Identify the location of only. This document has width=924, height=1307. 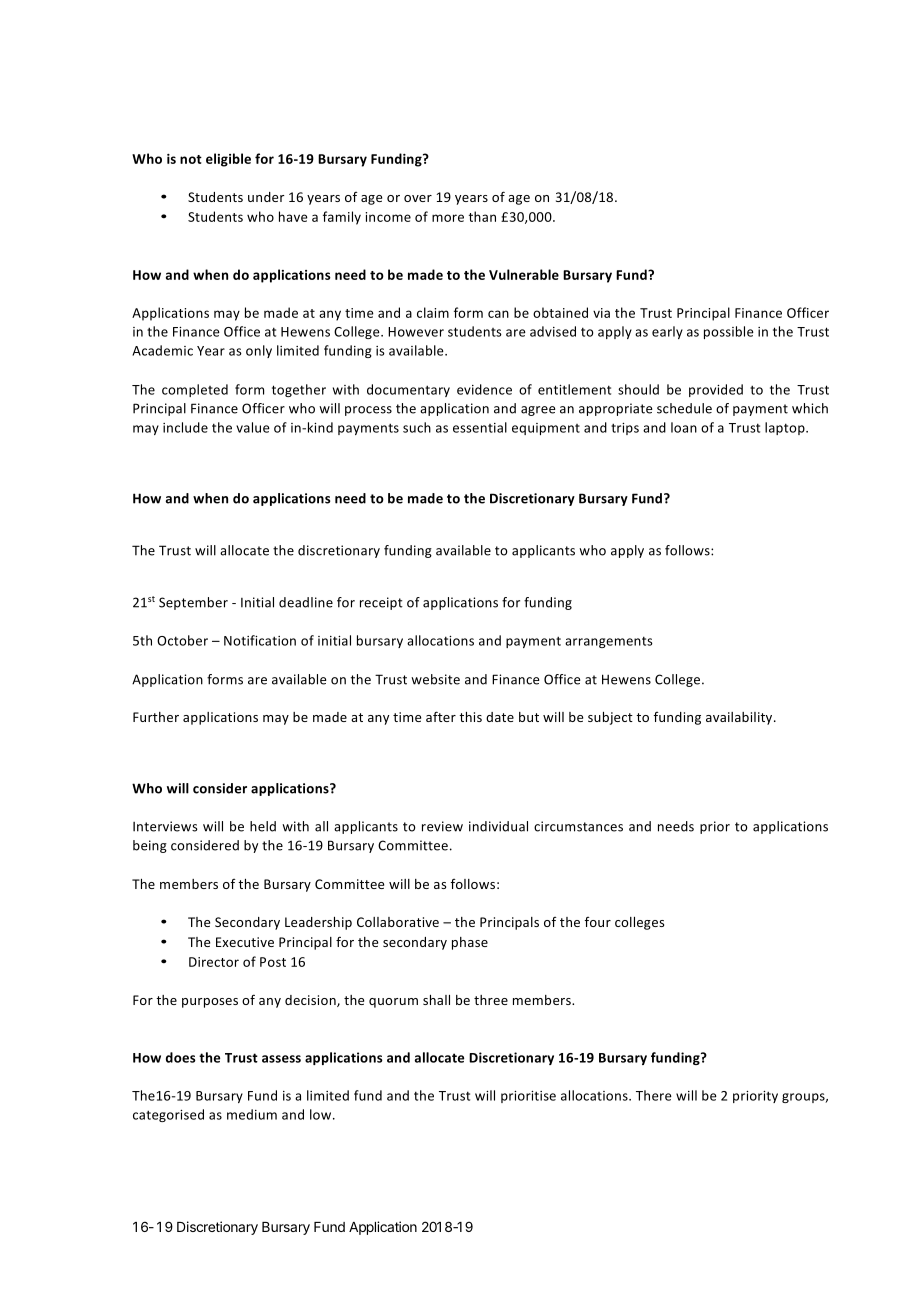
(259, 351).
